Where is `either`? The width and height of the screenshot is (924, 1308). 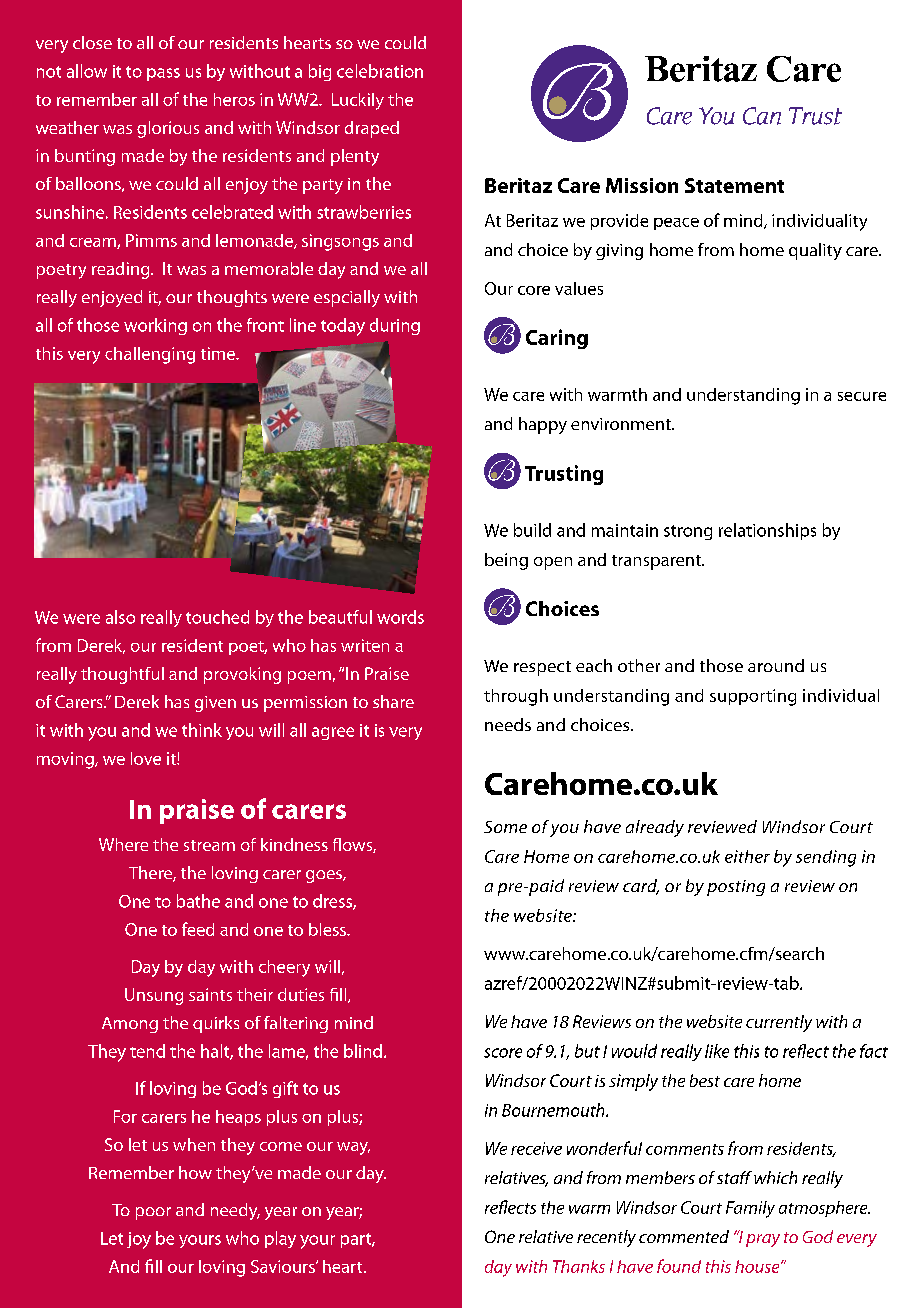 either is located at coordinates (747, 856).
